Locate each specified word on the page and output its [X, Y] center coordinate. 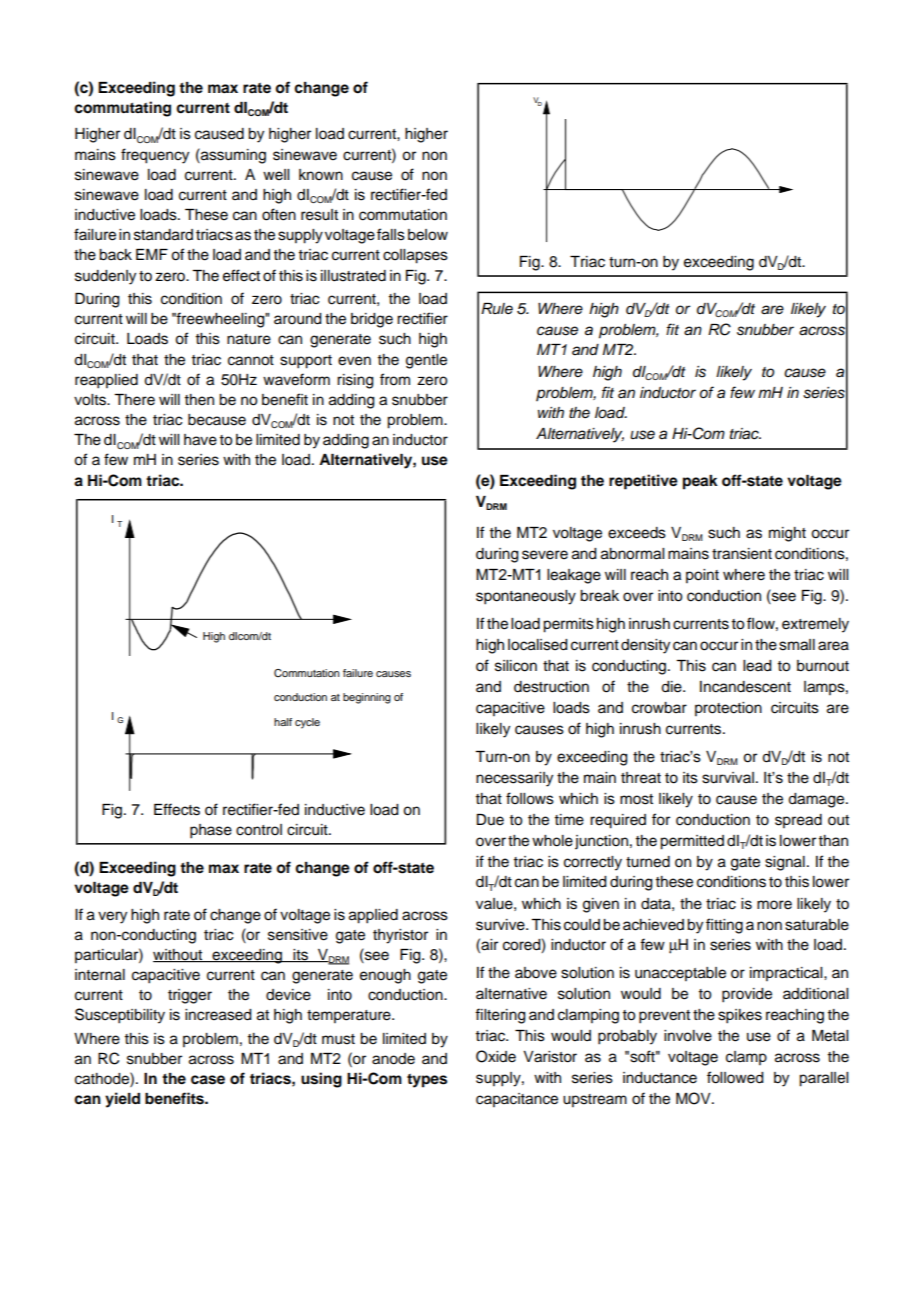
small [797, 645]
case [208, 1080]
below [428, 235]
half [283, 722]
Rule [497, 309]
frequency [155, 156]
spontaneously [526, 597]
